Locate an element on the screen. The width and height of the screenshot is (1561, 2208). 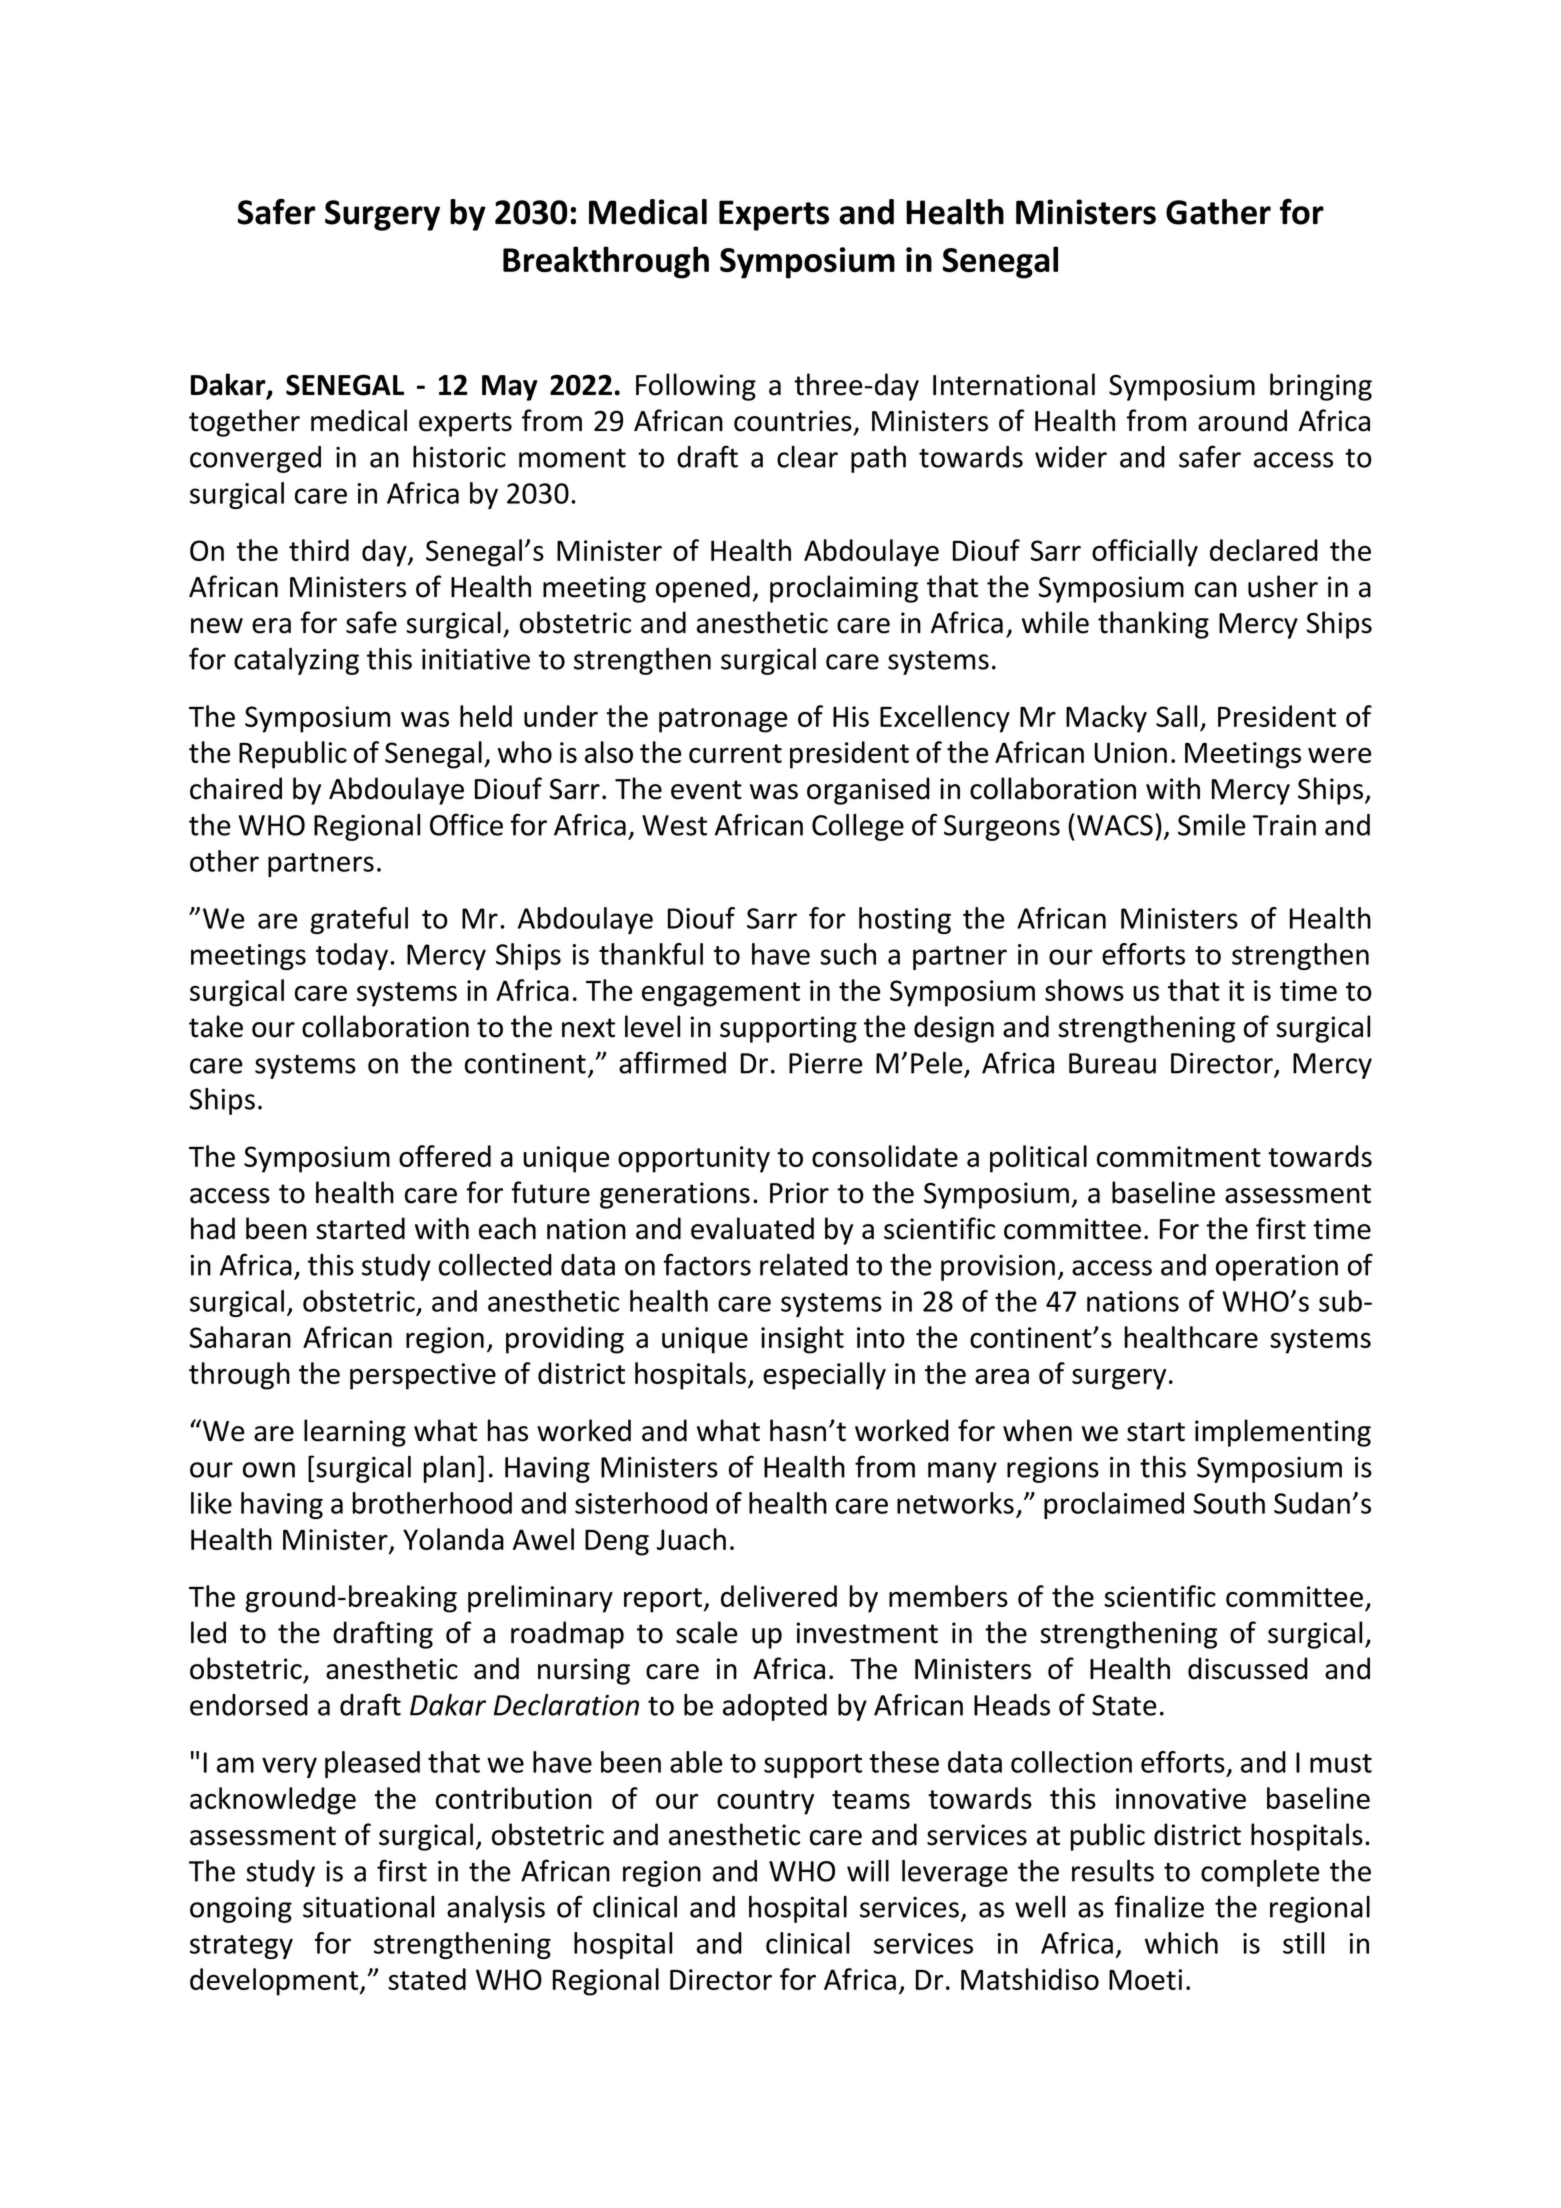
will is located at coordinates (868, 1871).
